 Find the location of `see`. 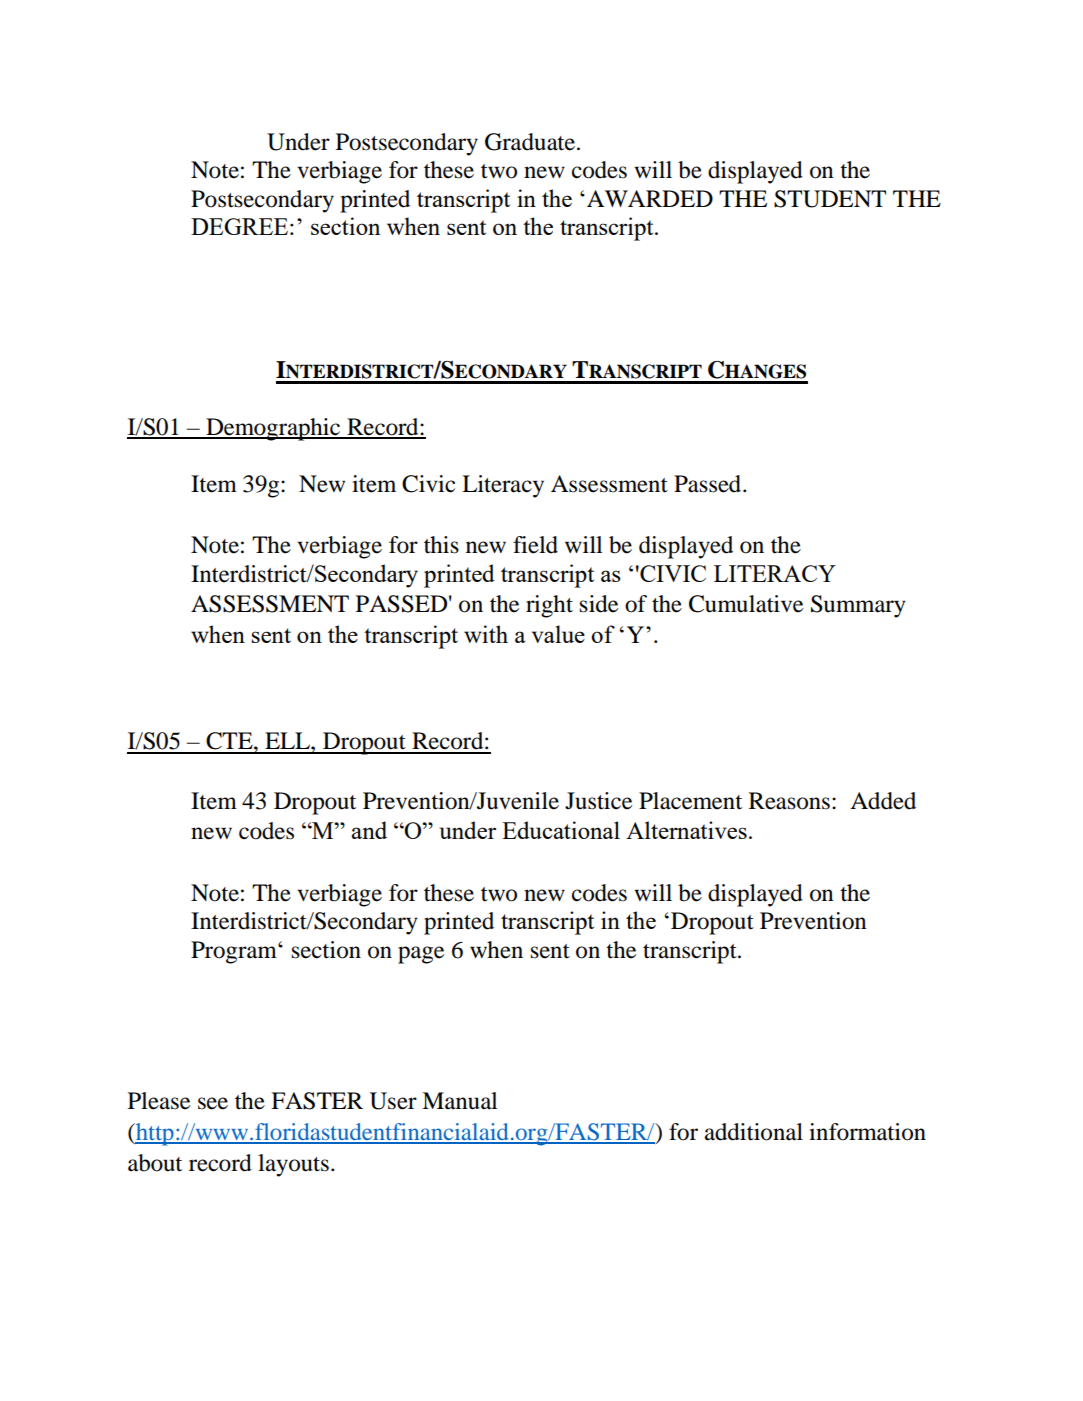

see is located at coordinates (213, 1103).
